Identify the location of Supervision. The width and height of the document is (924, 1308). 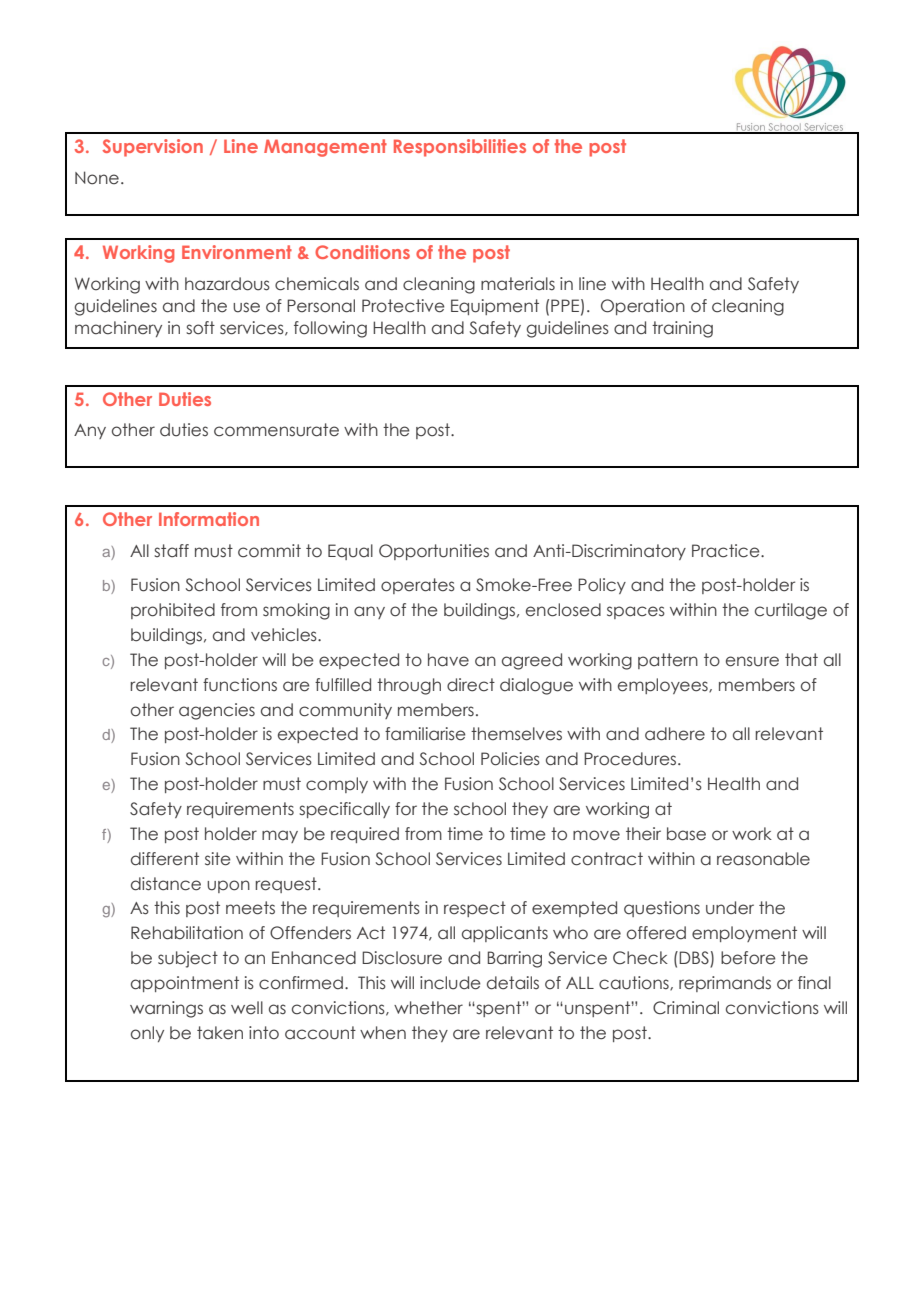
(153, 148).
